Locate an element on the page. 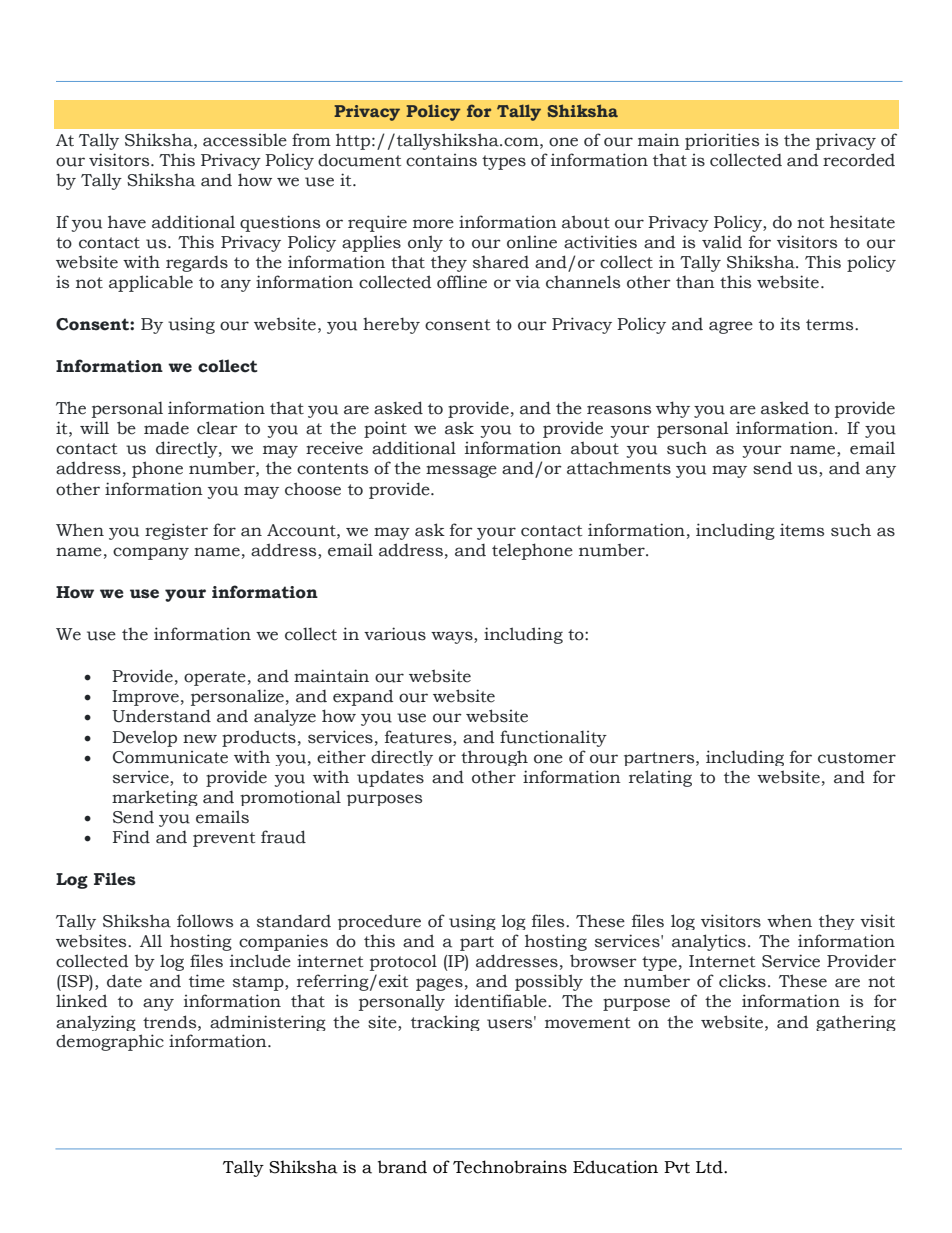 The height and width of the page is (1233, 952). operate is located at coordinates (215, 678).
